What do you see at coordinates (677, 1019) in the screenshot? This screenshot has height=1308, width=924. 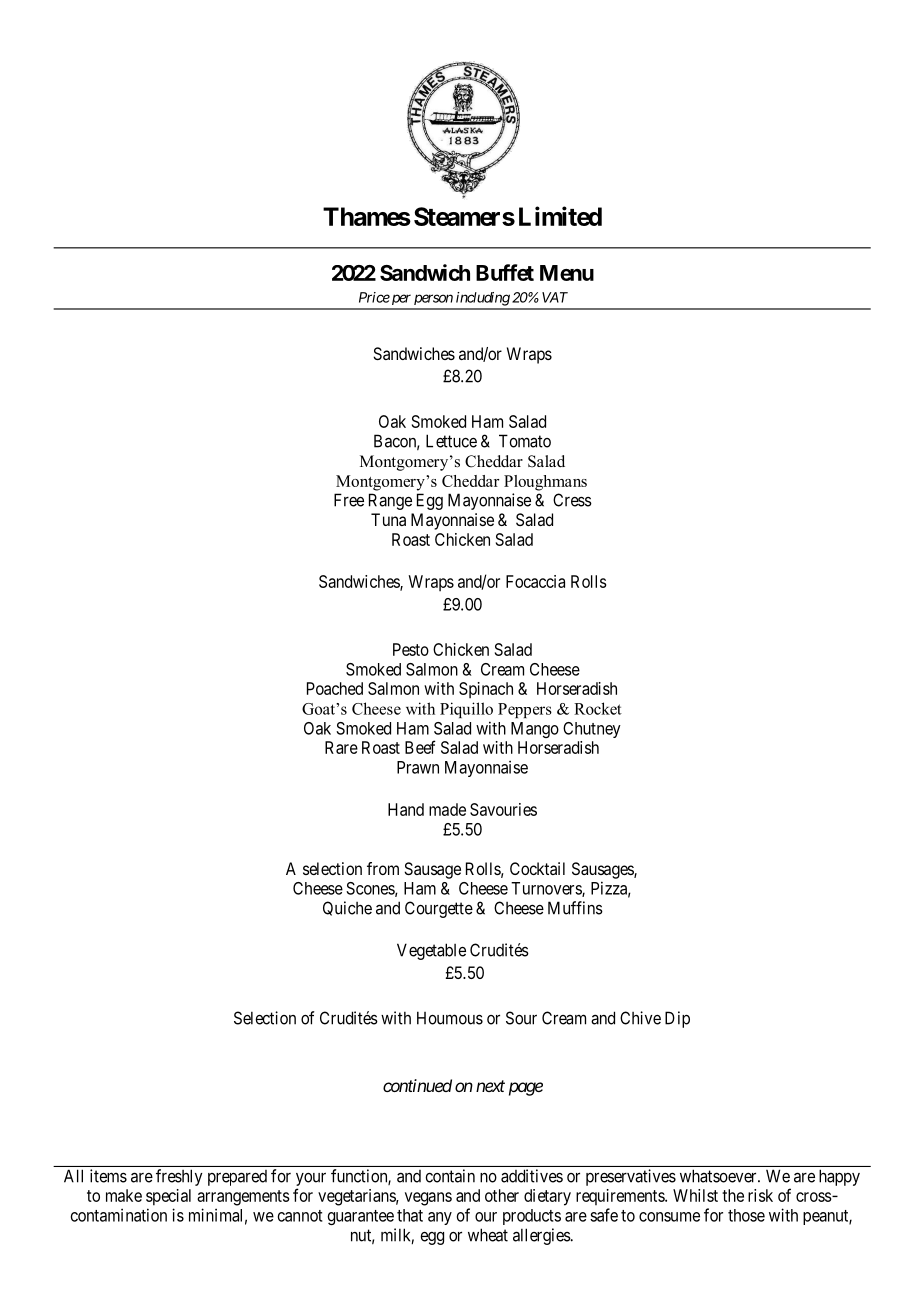 I see `Dip` at bounding box center [677, 1019].
